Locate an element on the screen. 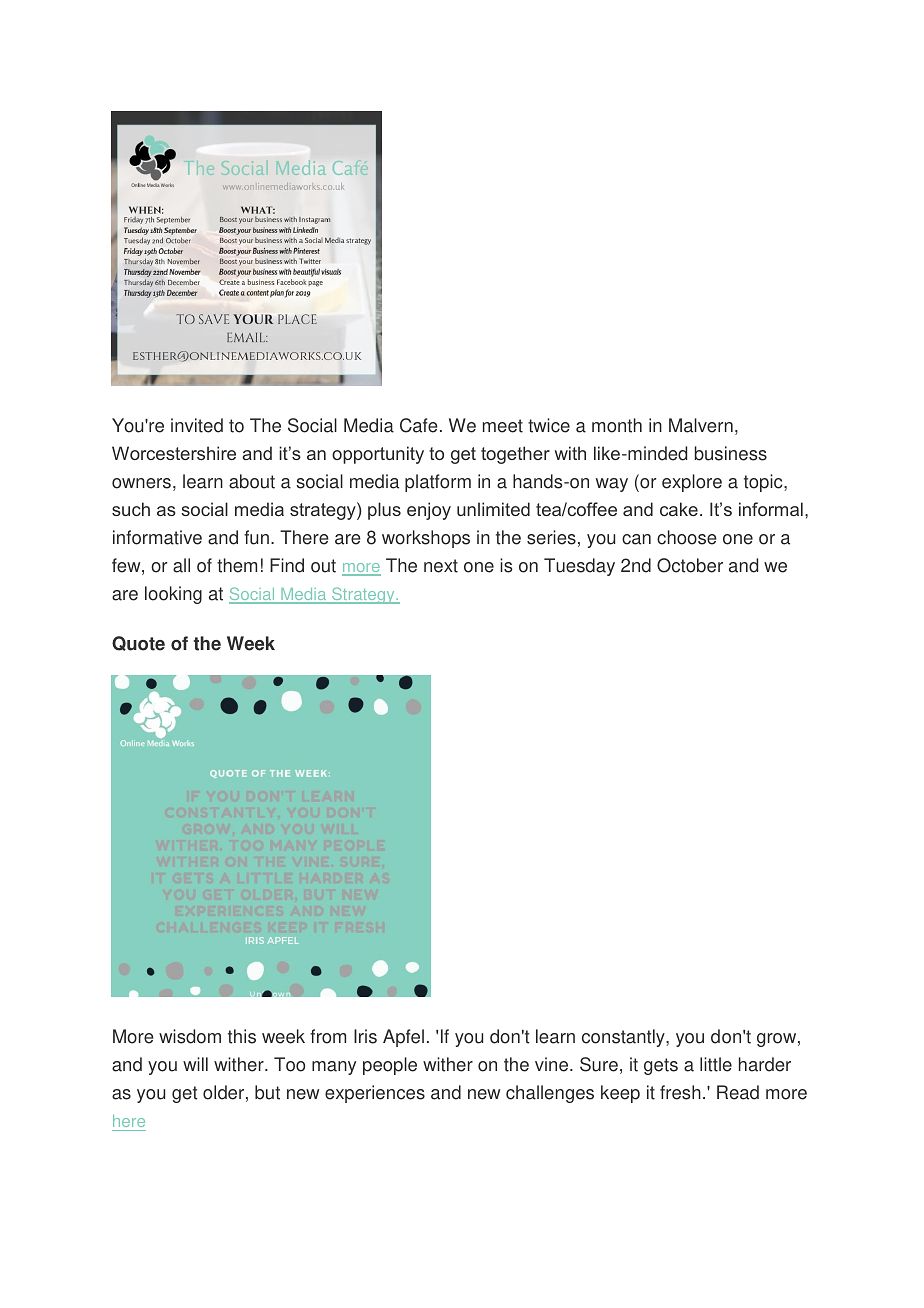 The width and height of the screenshot is (924, 1308). people is located at coordinates (390, 1066).
